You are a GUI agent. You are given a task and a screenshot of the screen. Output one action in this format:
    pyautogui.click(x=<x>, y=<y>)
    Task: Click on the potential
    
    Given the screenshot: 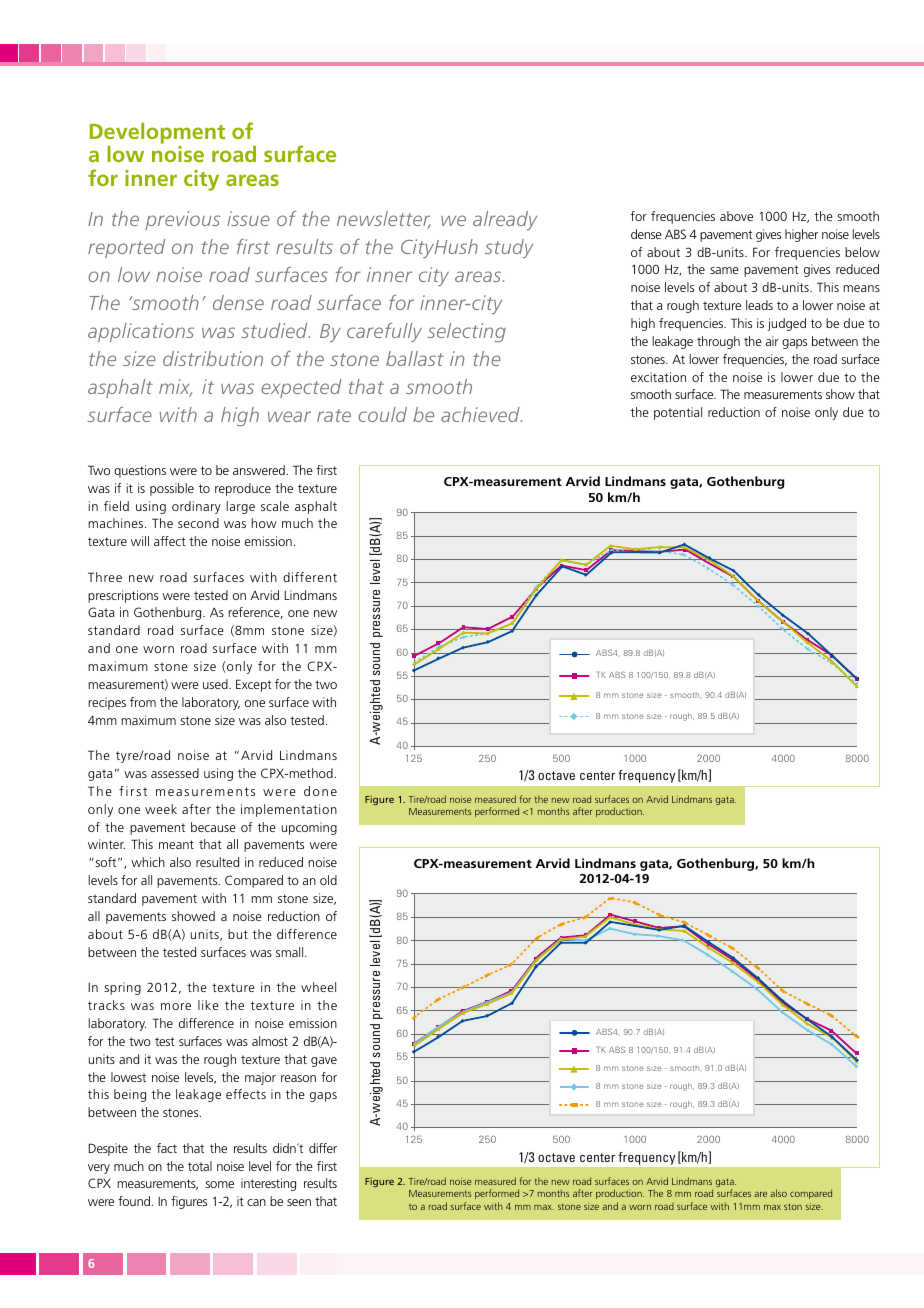 What is the action you would take?
    pyautogui.click(x=678, y=413)
